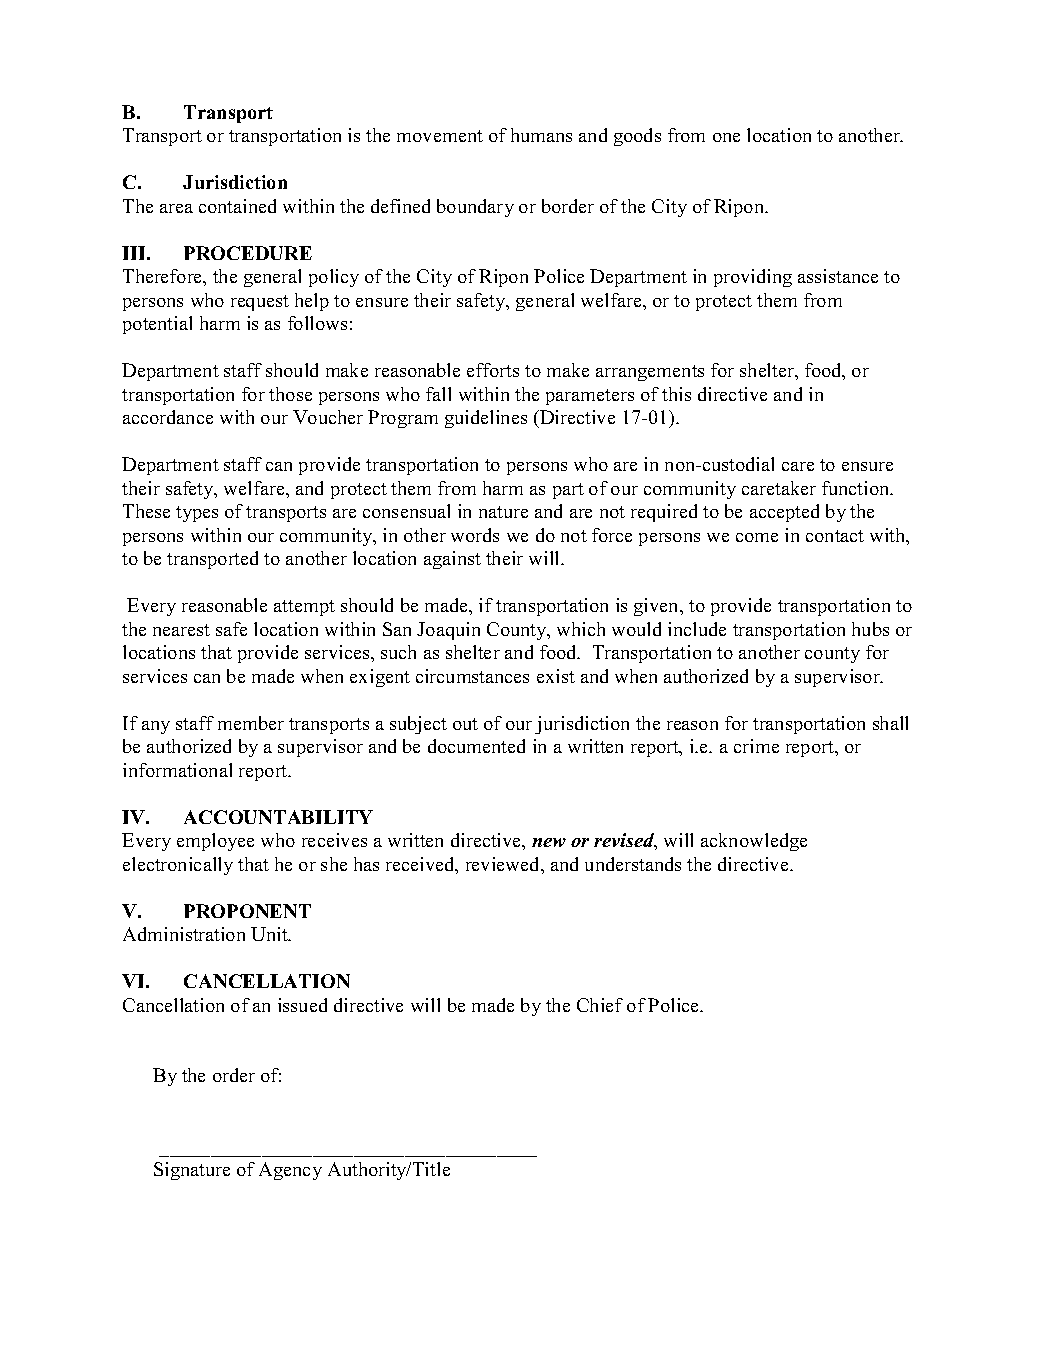 This document has height=1349, width=1042. What do you see at coordinates (549, 842) in the document?
I see `new` at bounding box center [549, 842].
